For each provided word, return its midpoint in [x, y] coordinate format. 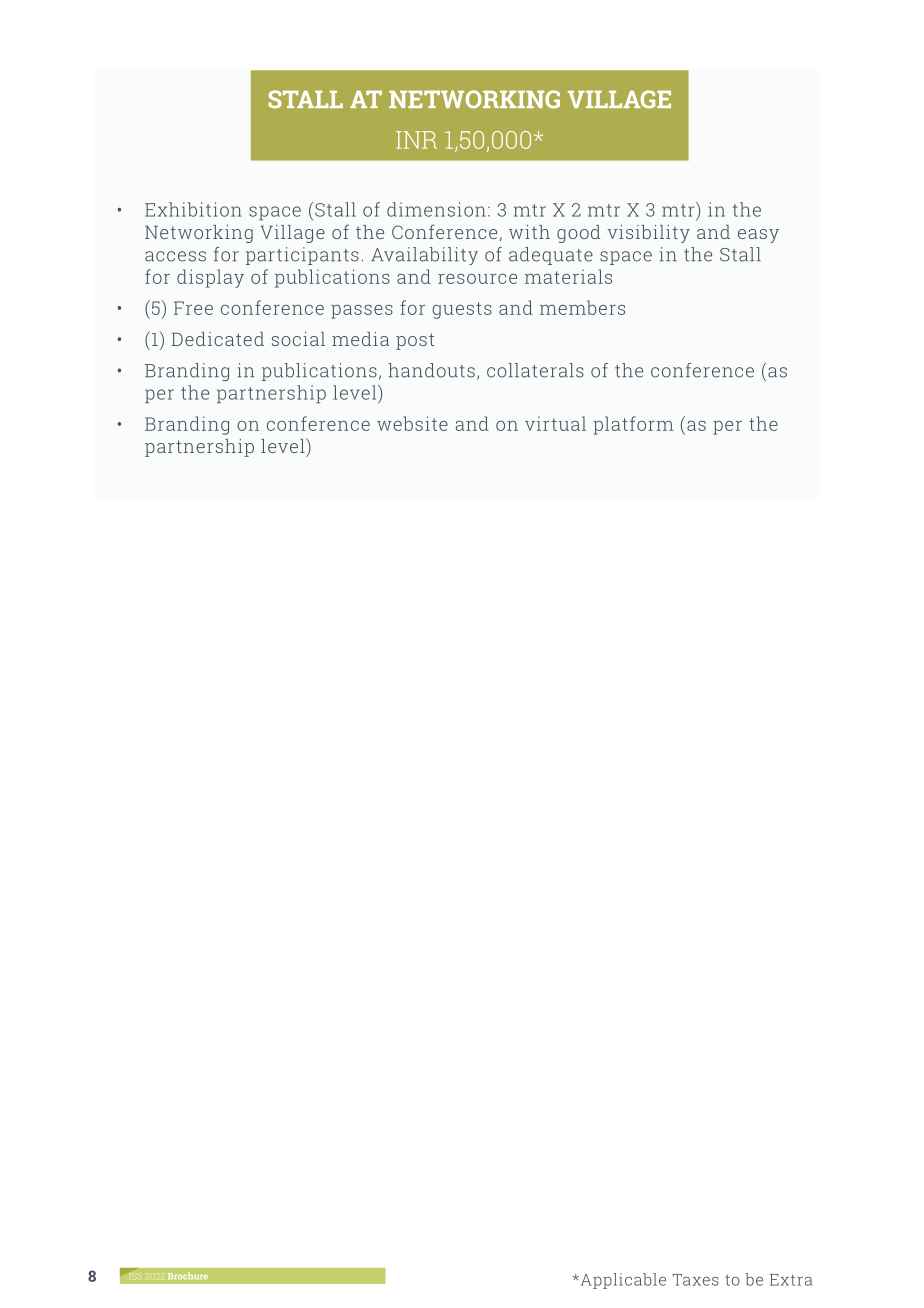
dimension [436, 209]
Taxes [696, 1280]
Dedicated [217, 339]
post [415, 341]
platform [633, 425]
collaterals [535, 370]
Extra [791, 1280]
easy [758, 236]
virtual [555, 423]
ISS [137, 1277]
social [298, 339]
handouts [431, 370]
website [412, 423]
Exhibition [193, 209]
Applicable [622, 1281]
